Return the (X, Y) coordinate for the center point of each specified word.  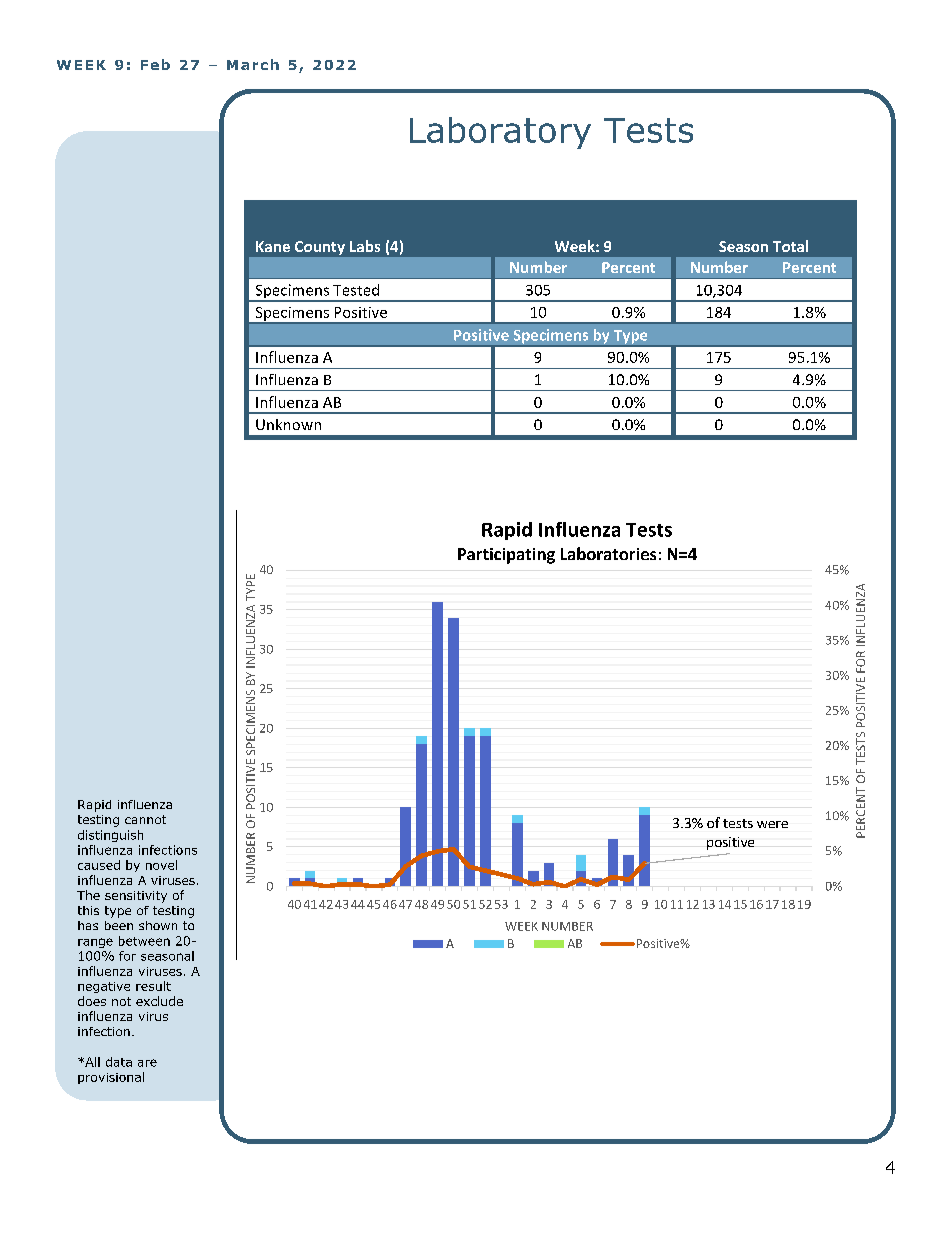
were (772, 824)
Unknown (288, 424)
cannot (145, 819)
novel (161, 865)
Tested (356, 290)
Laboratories (608, 553)
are (147, 1063)
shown (158, 925)
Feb (155, 64)
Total (790, 246)
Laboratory (500, 133)
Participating (506, 556)
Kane (273, 246)
